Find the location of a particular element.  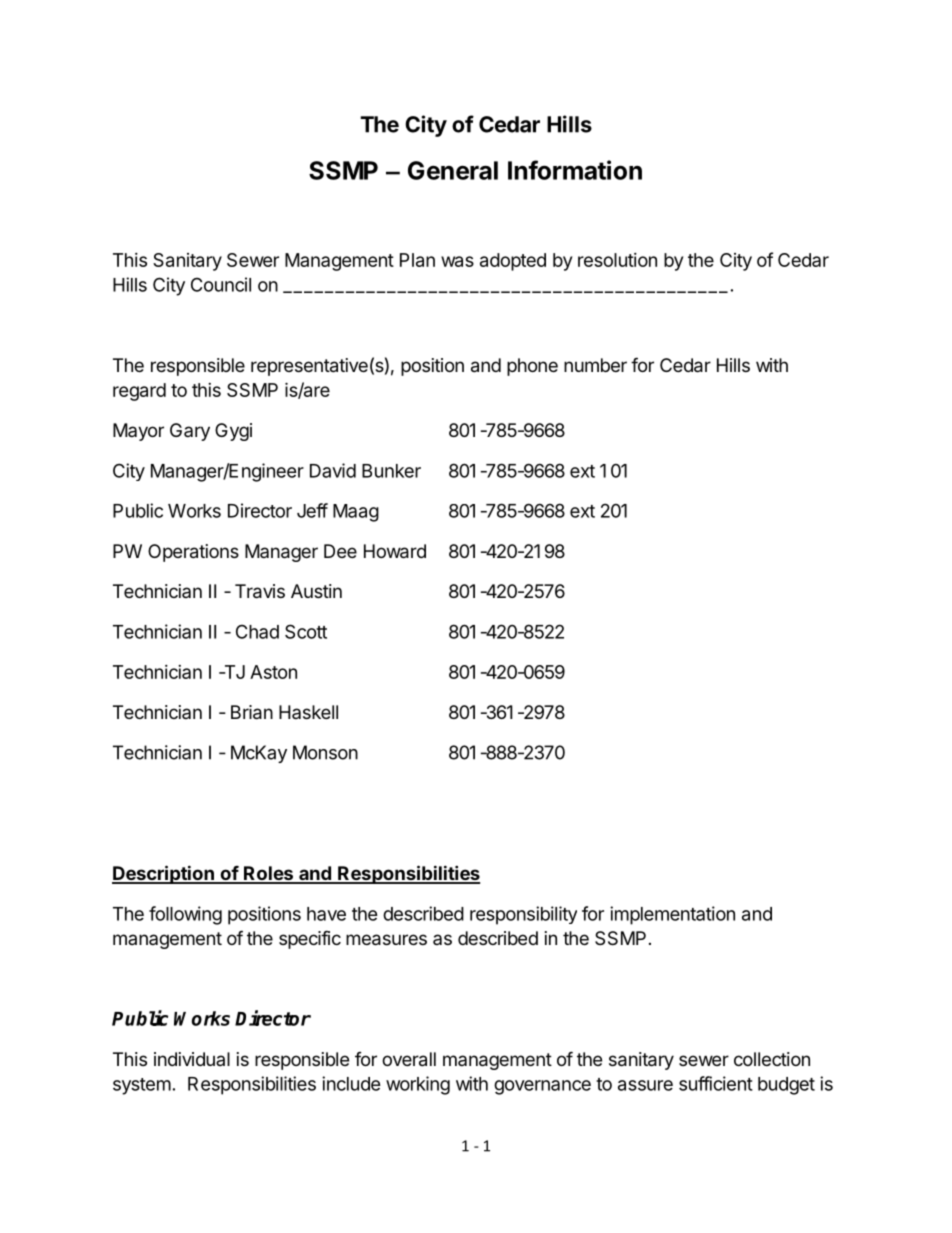

phone is located at coordinates (532, 367).
